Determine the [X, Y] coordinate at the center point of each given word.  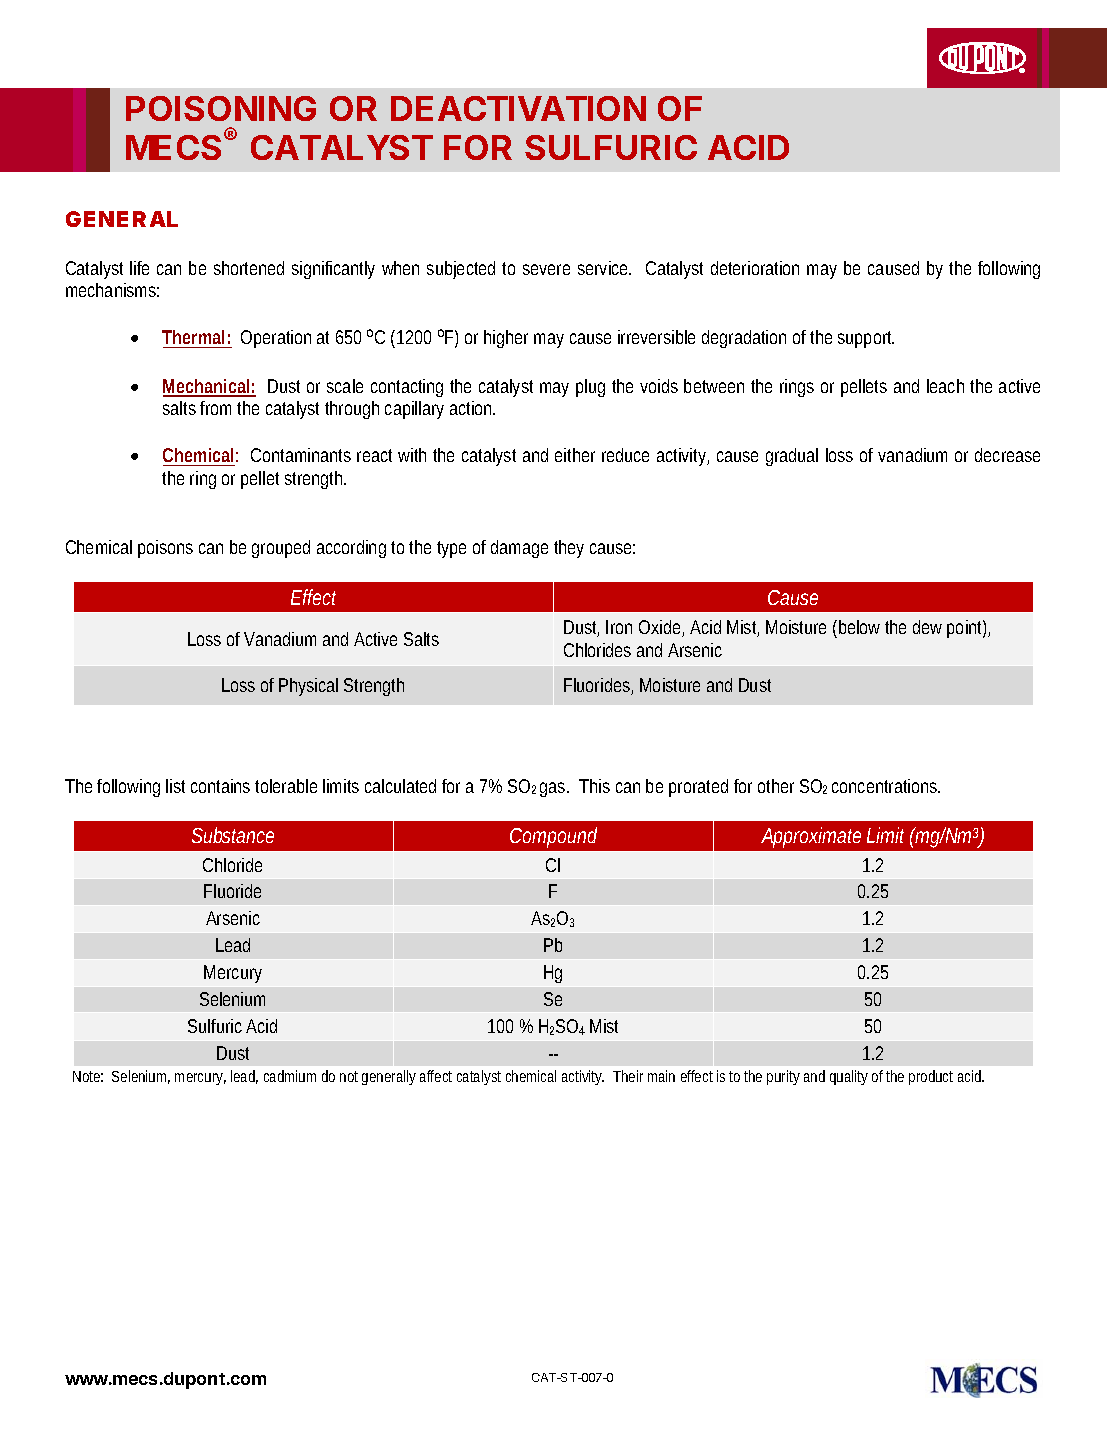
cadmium [290, 1076]
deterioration [755, 268]
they [569, 549]
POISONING [221, 108]
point [966, 629]
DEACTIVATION [518, 108]
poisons [165, 549]
